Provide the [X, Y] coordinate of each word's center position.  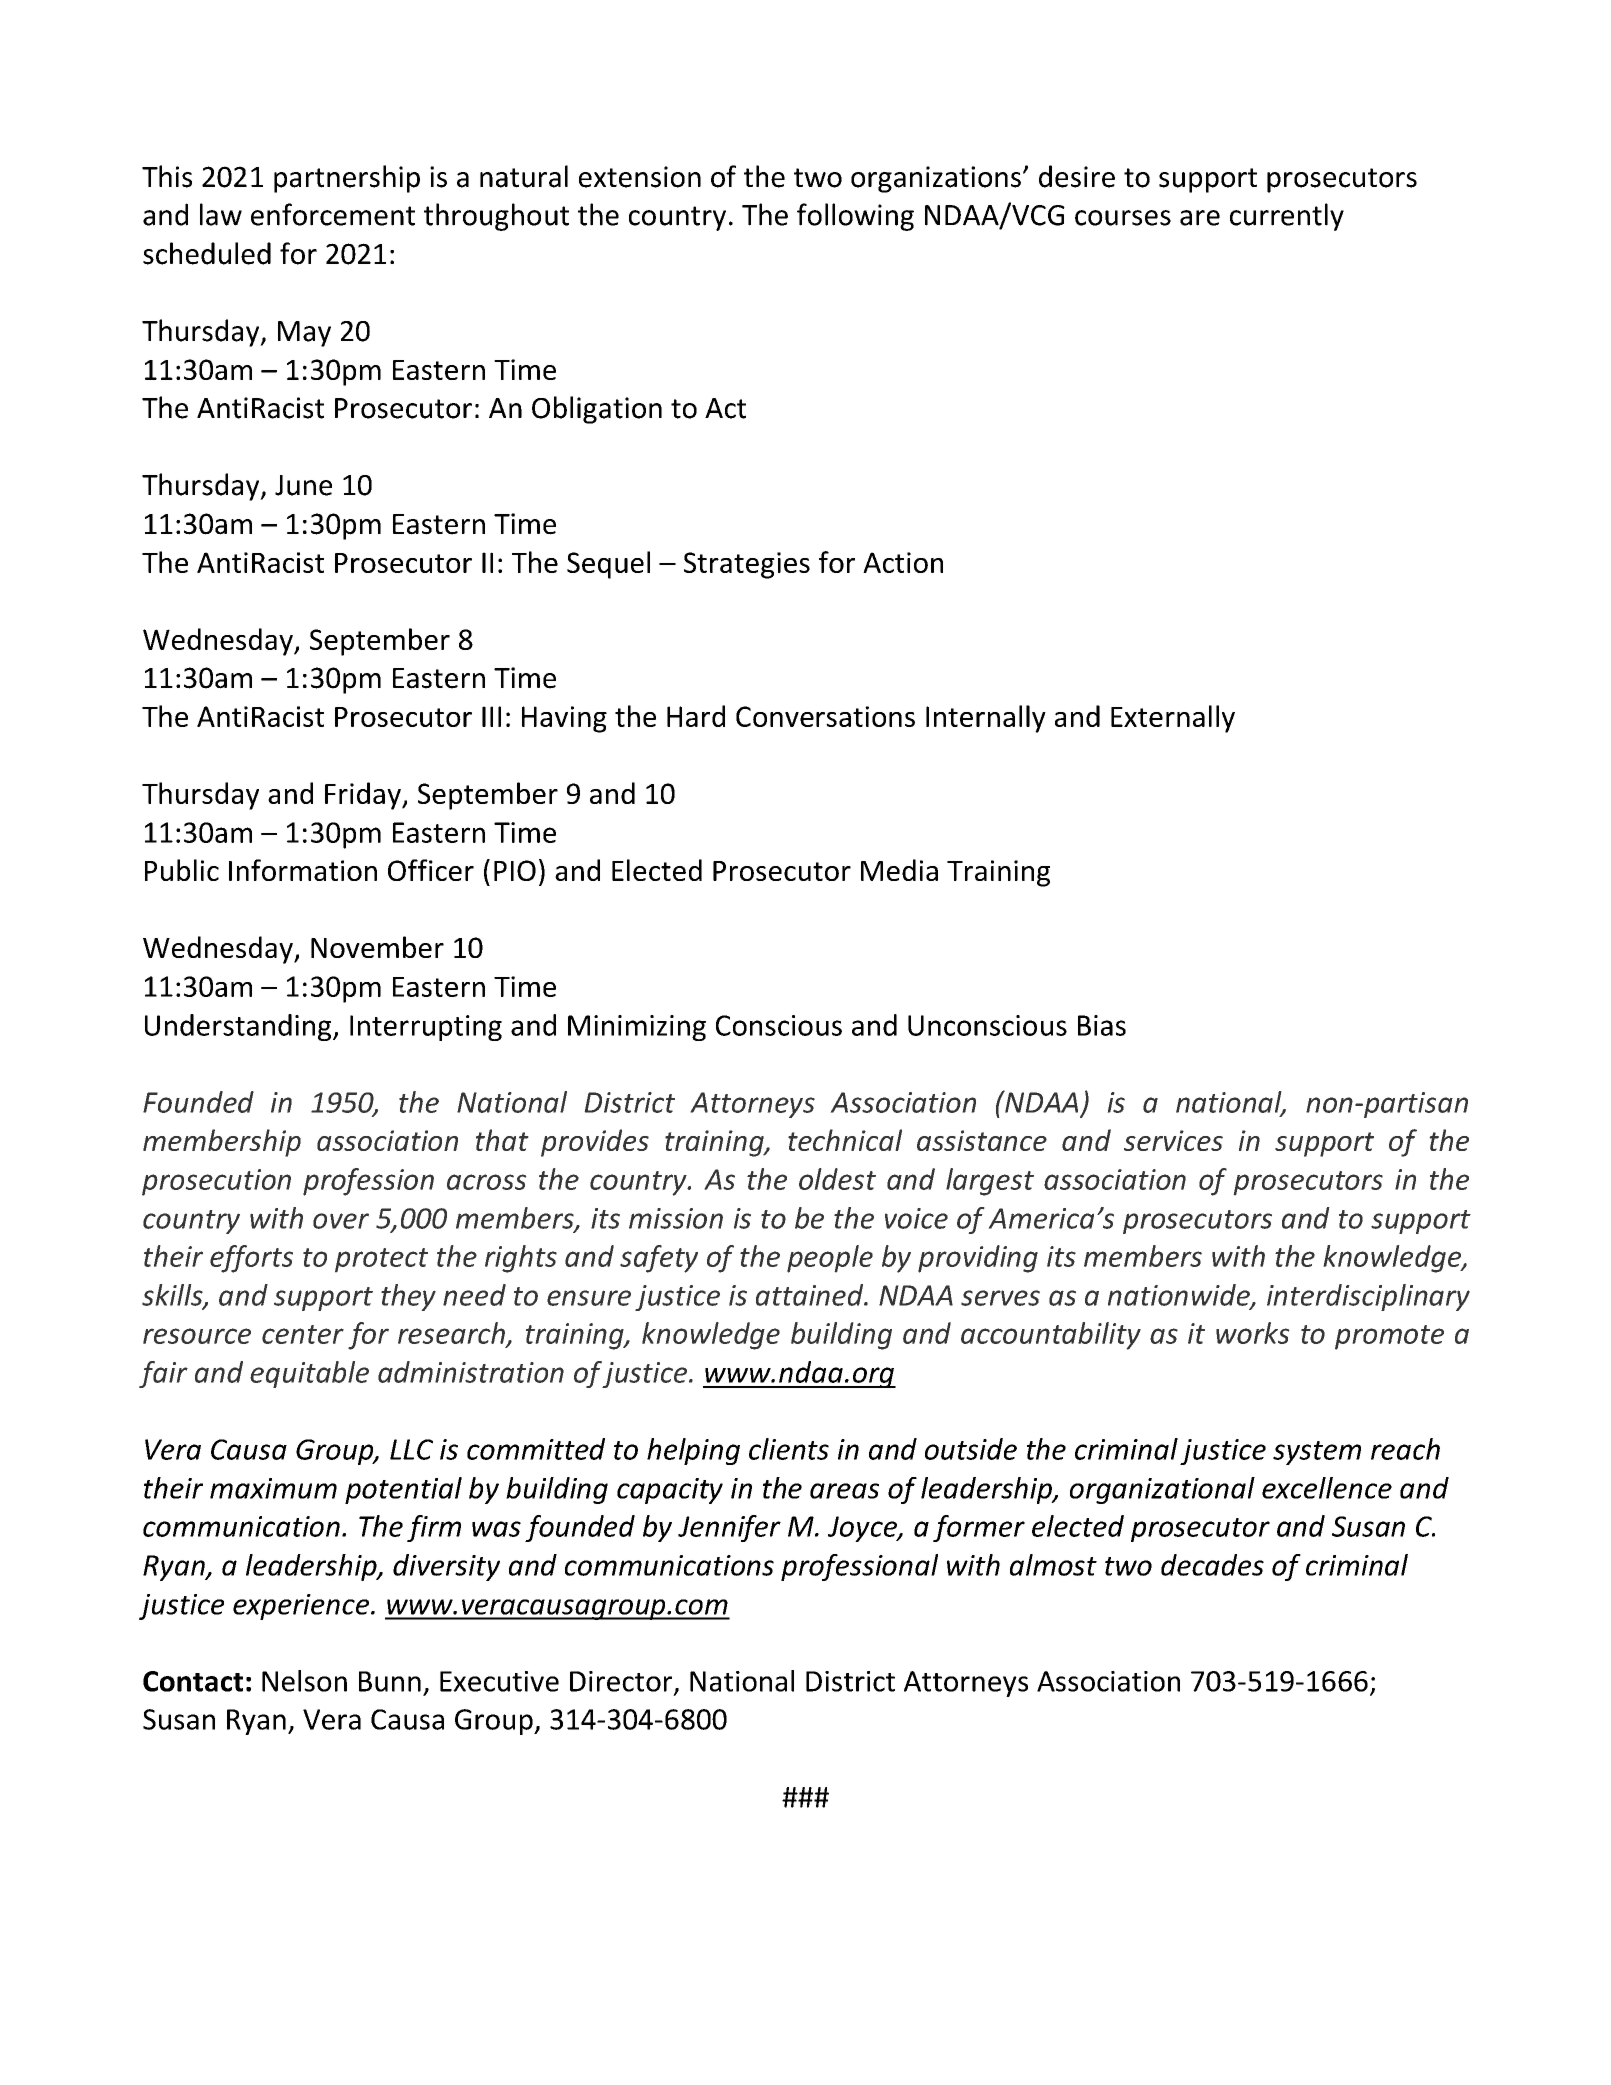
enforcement [333, 214]
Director [622, 1682]
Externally [1173, 719]
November [377, 947]
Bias [1102, 1025]
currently [1287, 217]
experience [302, 1607]
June [303, 485]
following [855, 217]
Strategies [747, 565]
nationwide [1180, 1296]
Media [899, 870]
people [830, 1259]
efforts [251, 1259]
